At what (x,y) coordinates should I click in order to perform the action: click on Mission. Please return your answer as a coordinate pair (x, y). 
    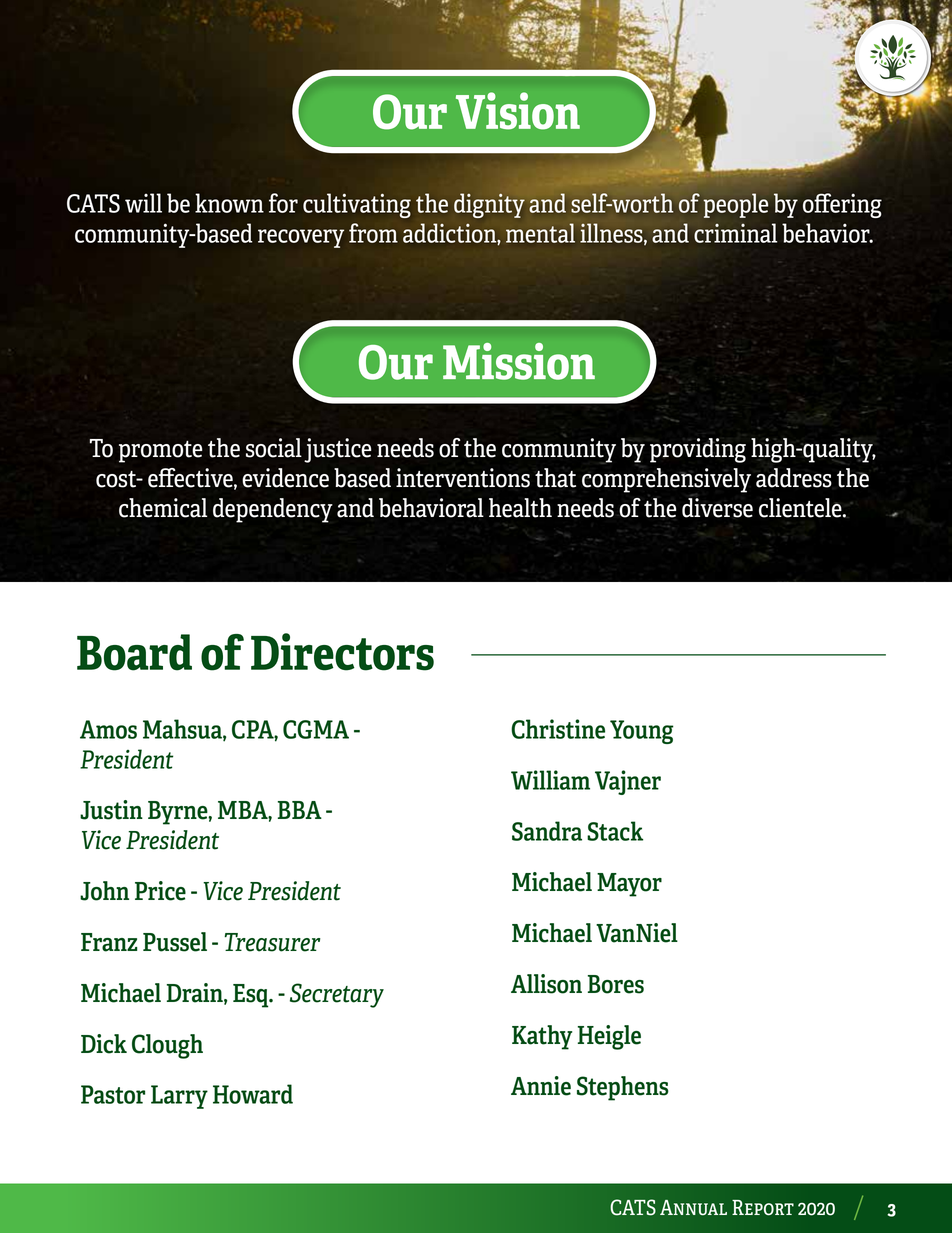
    Looking at the image, I should click on (519, 361).
